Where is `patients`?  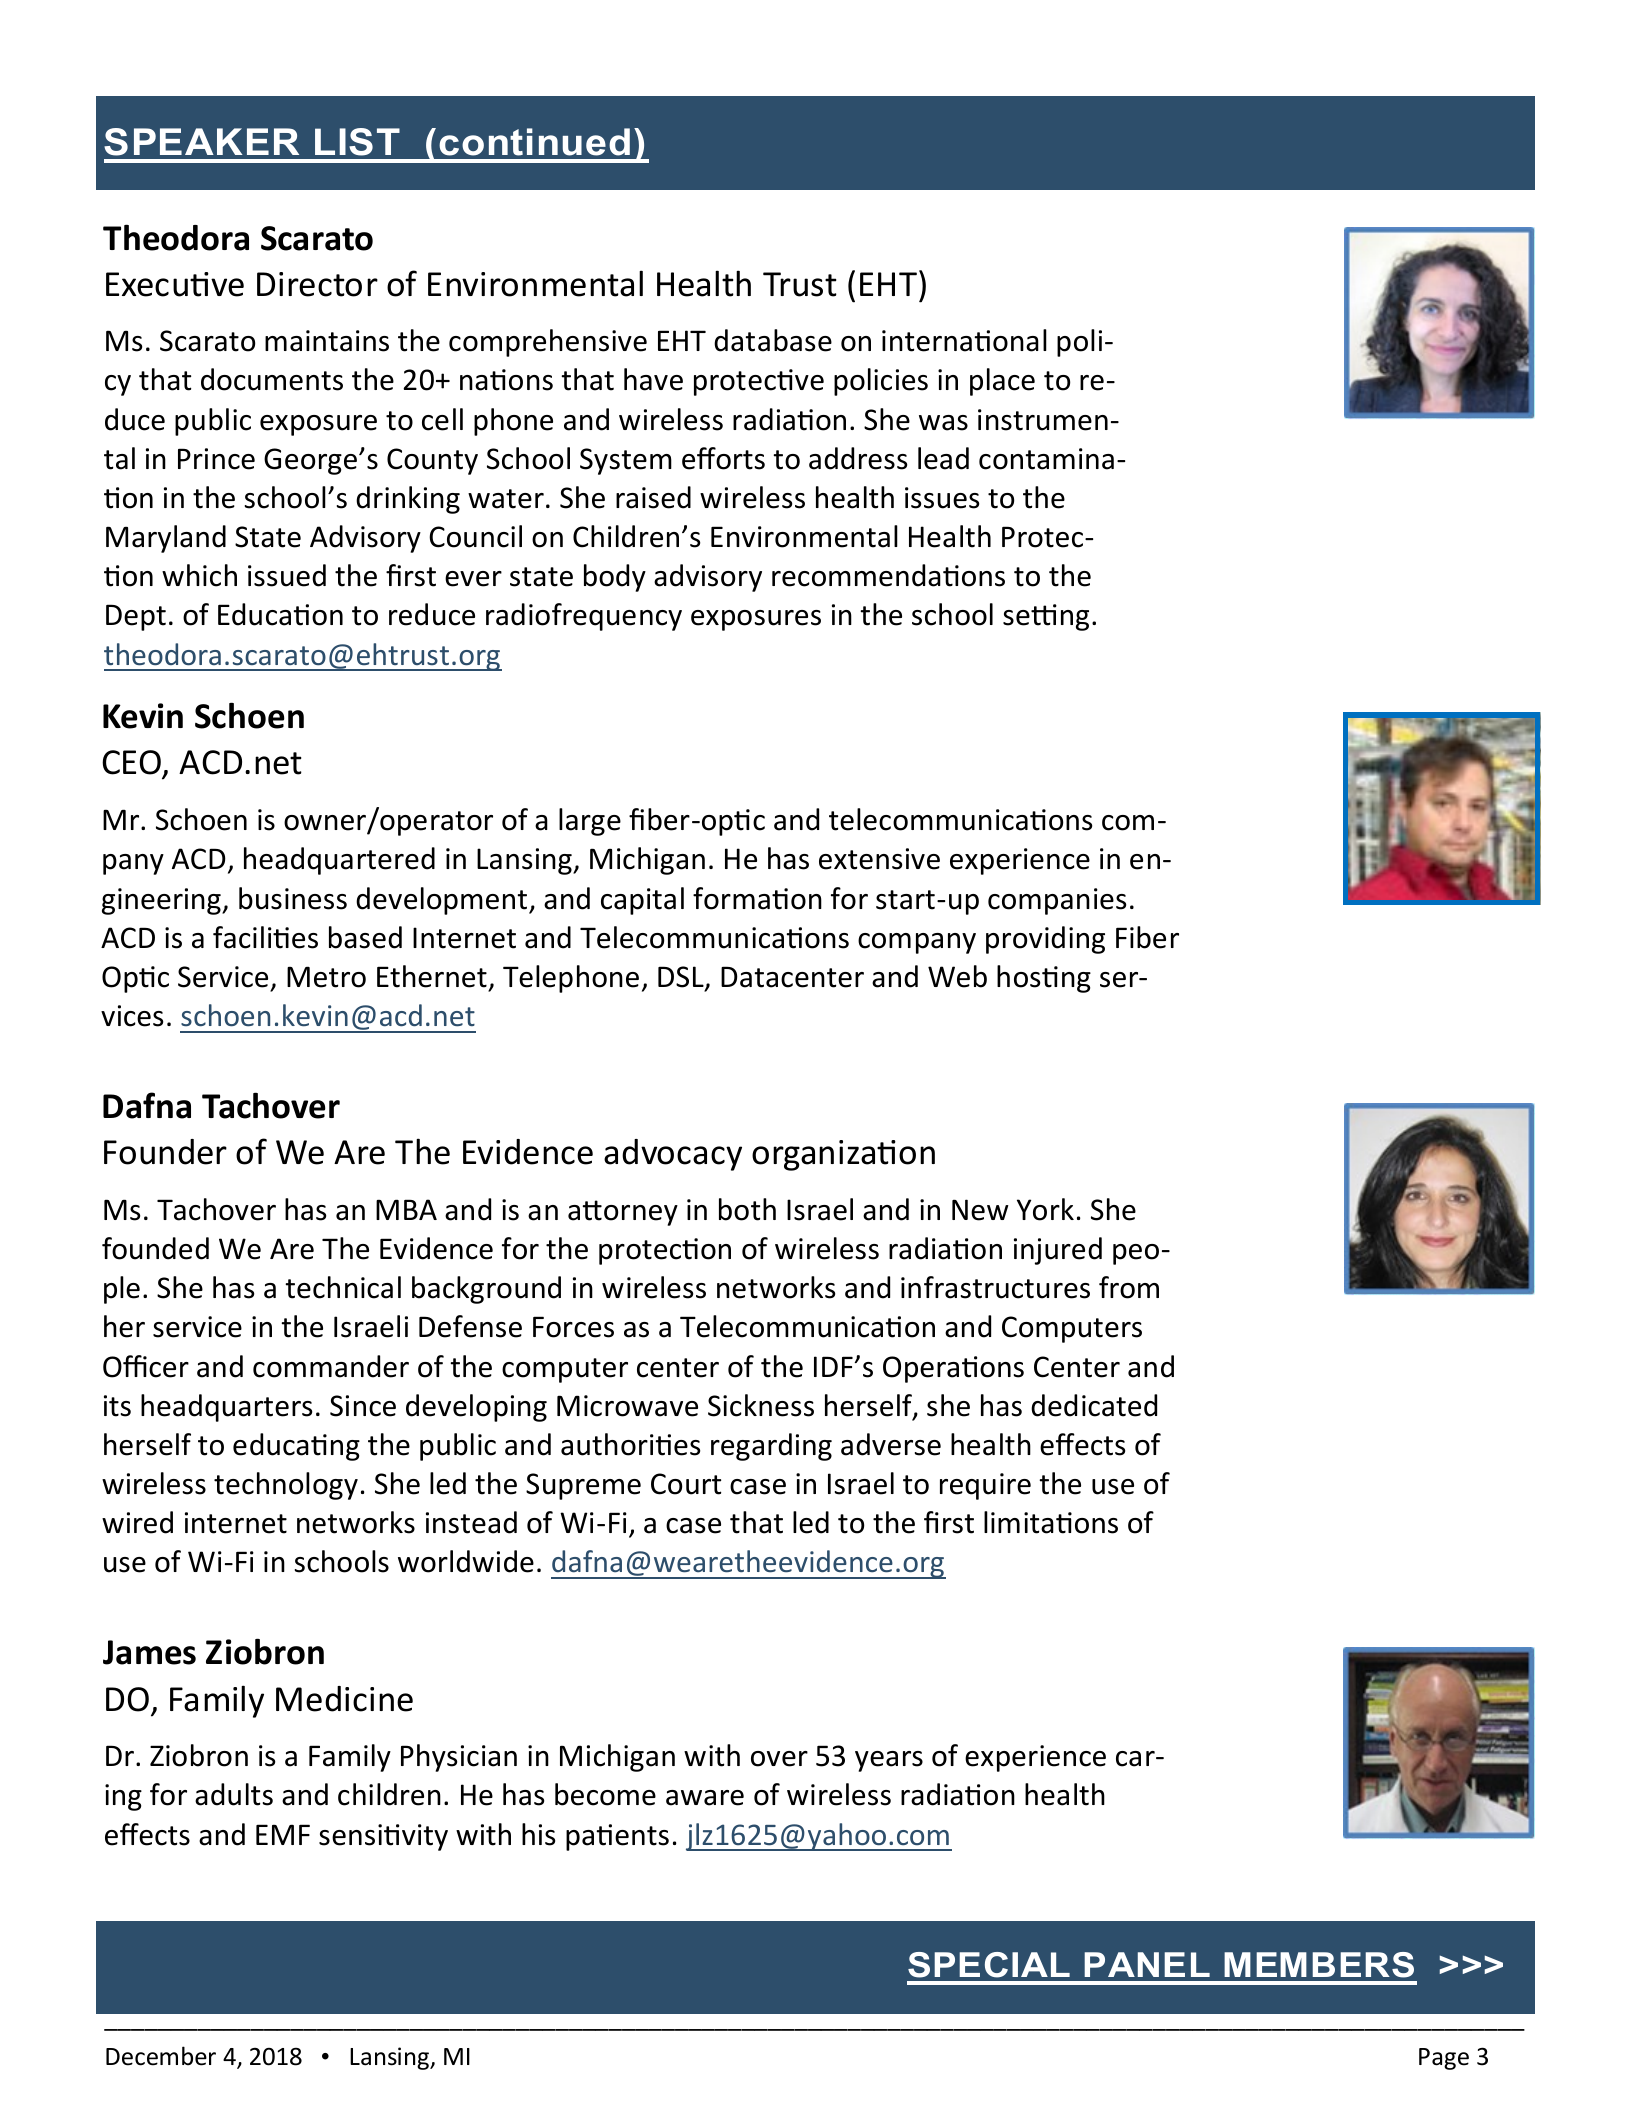 patients is located at coordinates (617, 1837).
